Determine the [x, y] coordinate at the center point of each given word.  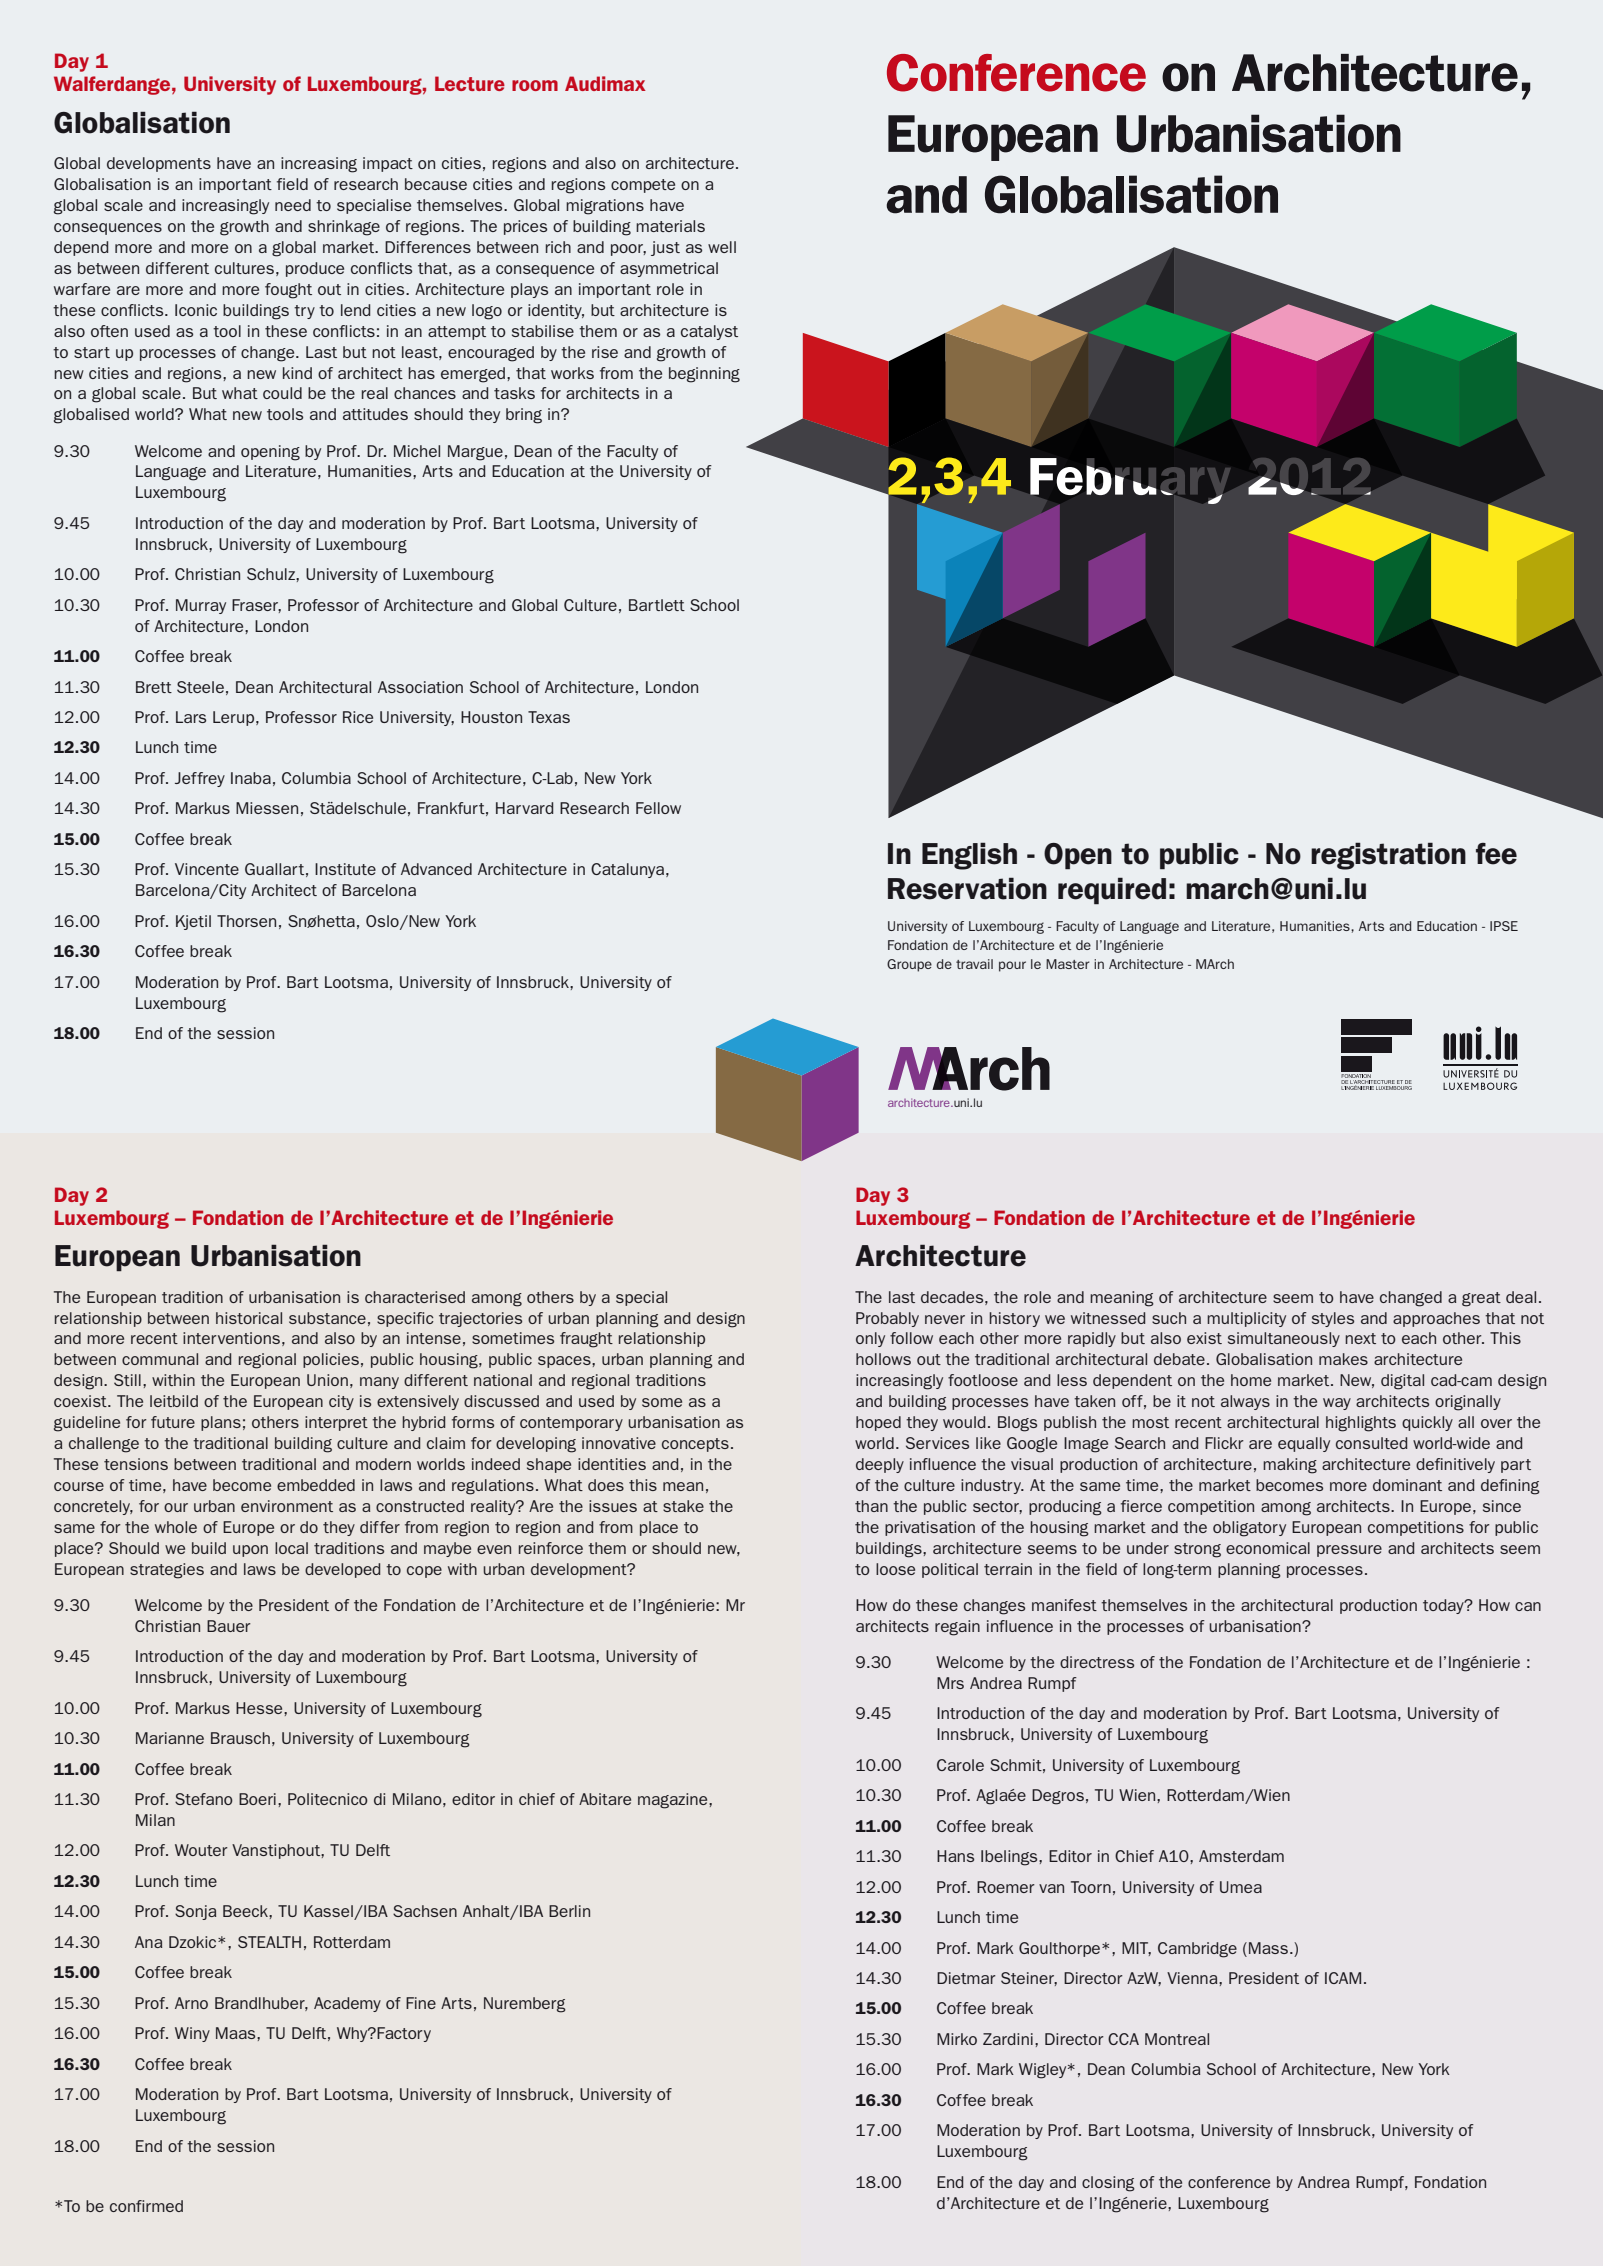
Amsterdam [1241, 1856]
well [722, 247]
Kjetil [193, 922]
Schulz [272, 574]
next [1360, 1338]
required [1112, 891]
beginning [704, 375]
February [1126, 482]
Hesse [260, 1708]
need [293, 205]
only [870, 1339]
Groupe [909, 965]
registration [1388, 856]
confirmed [146, 2206]
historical [249, 1318]
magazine [674, 1801]
